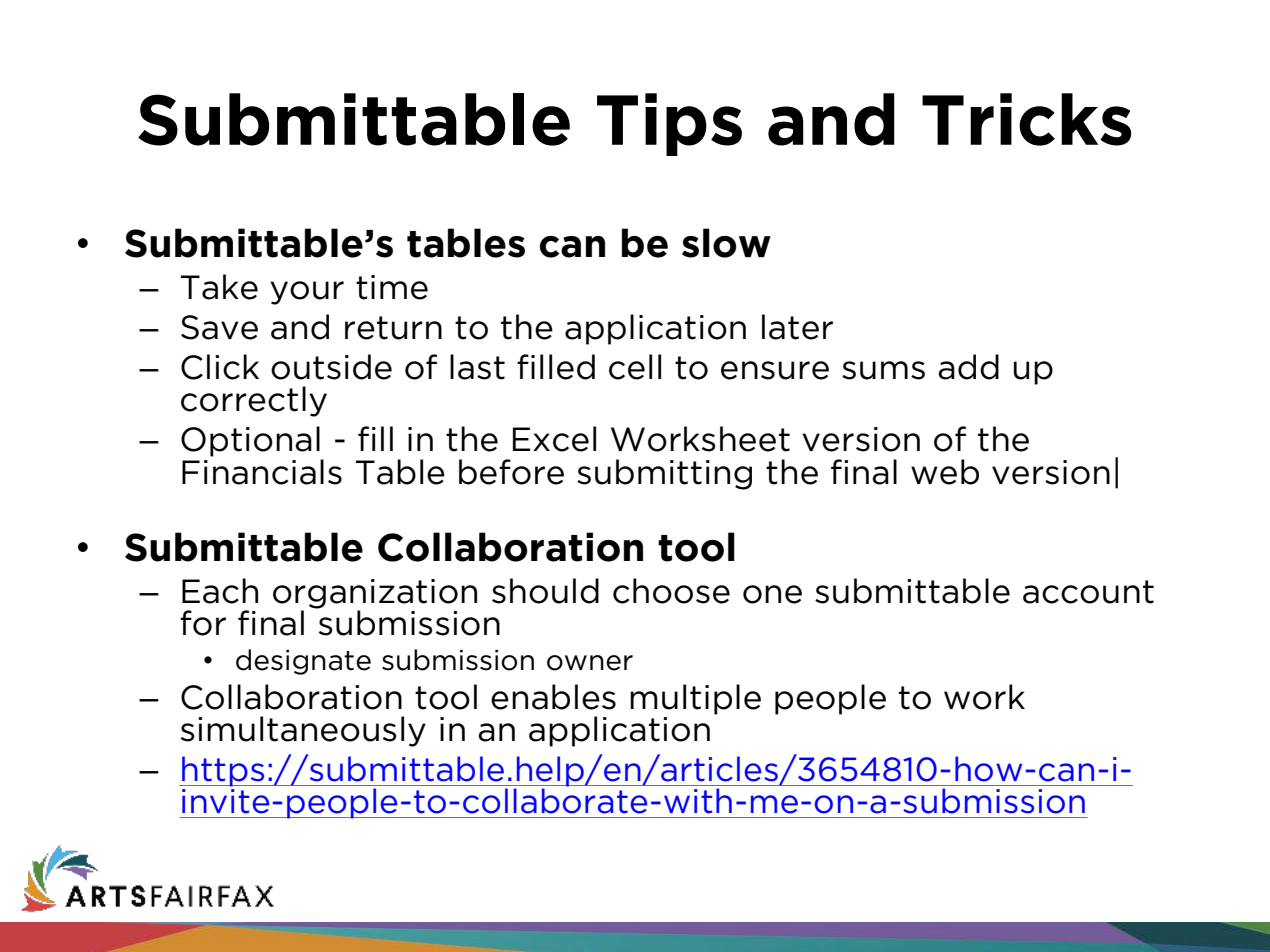 The width and height of the screenshot is (1270, 952). Describe the element at coordinates (1026, 119) in the screenshot. I see `Tricks` at that location.
